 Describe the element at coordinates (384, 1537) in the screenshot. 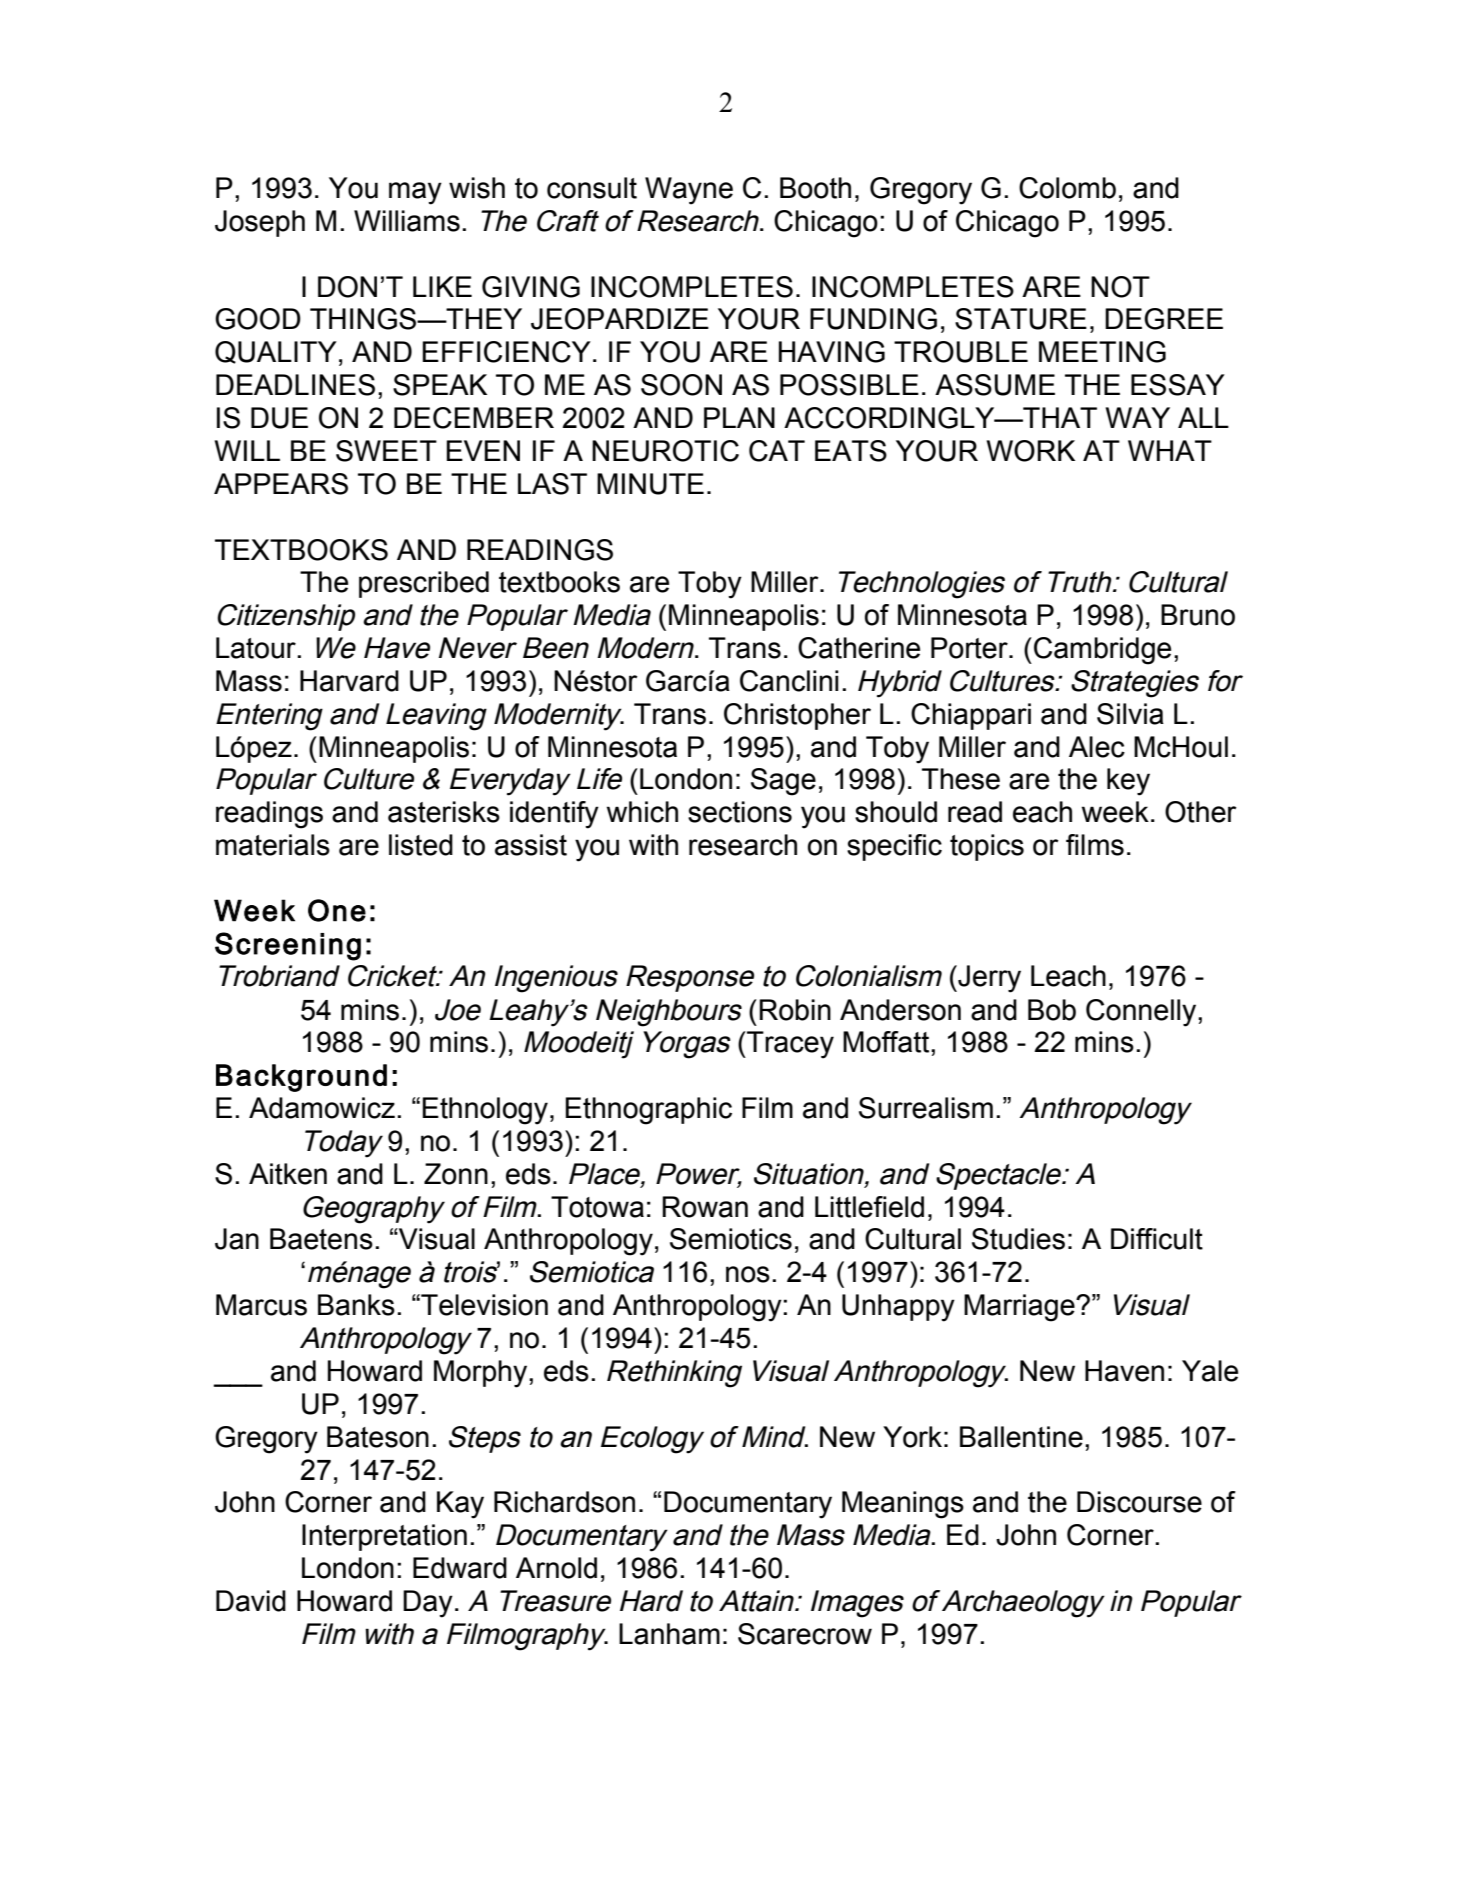

I see `Interpretation` at that location.
